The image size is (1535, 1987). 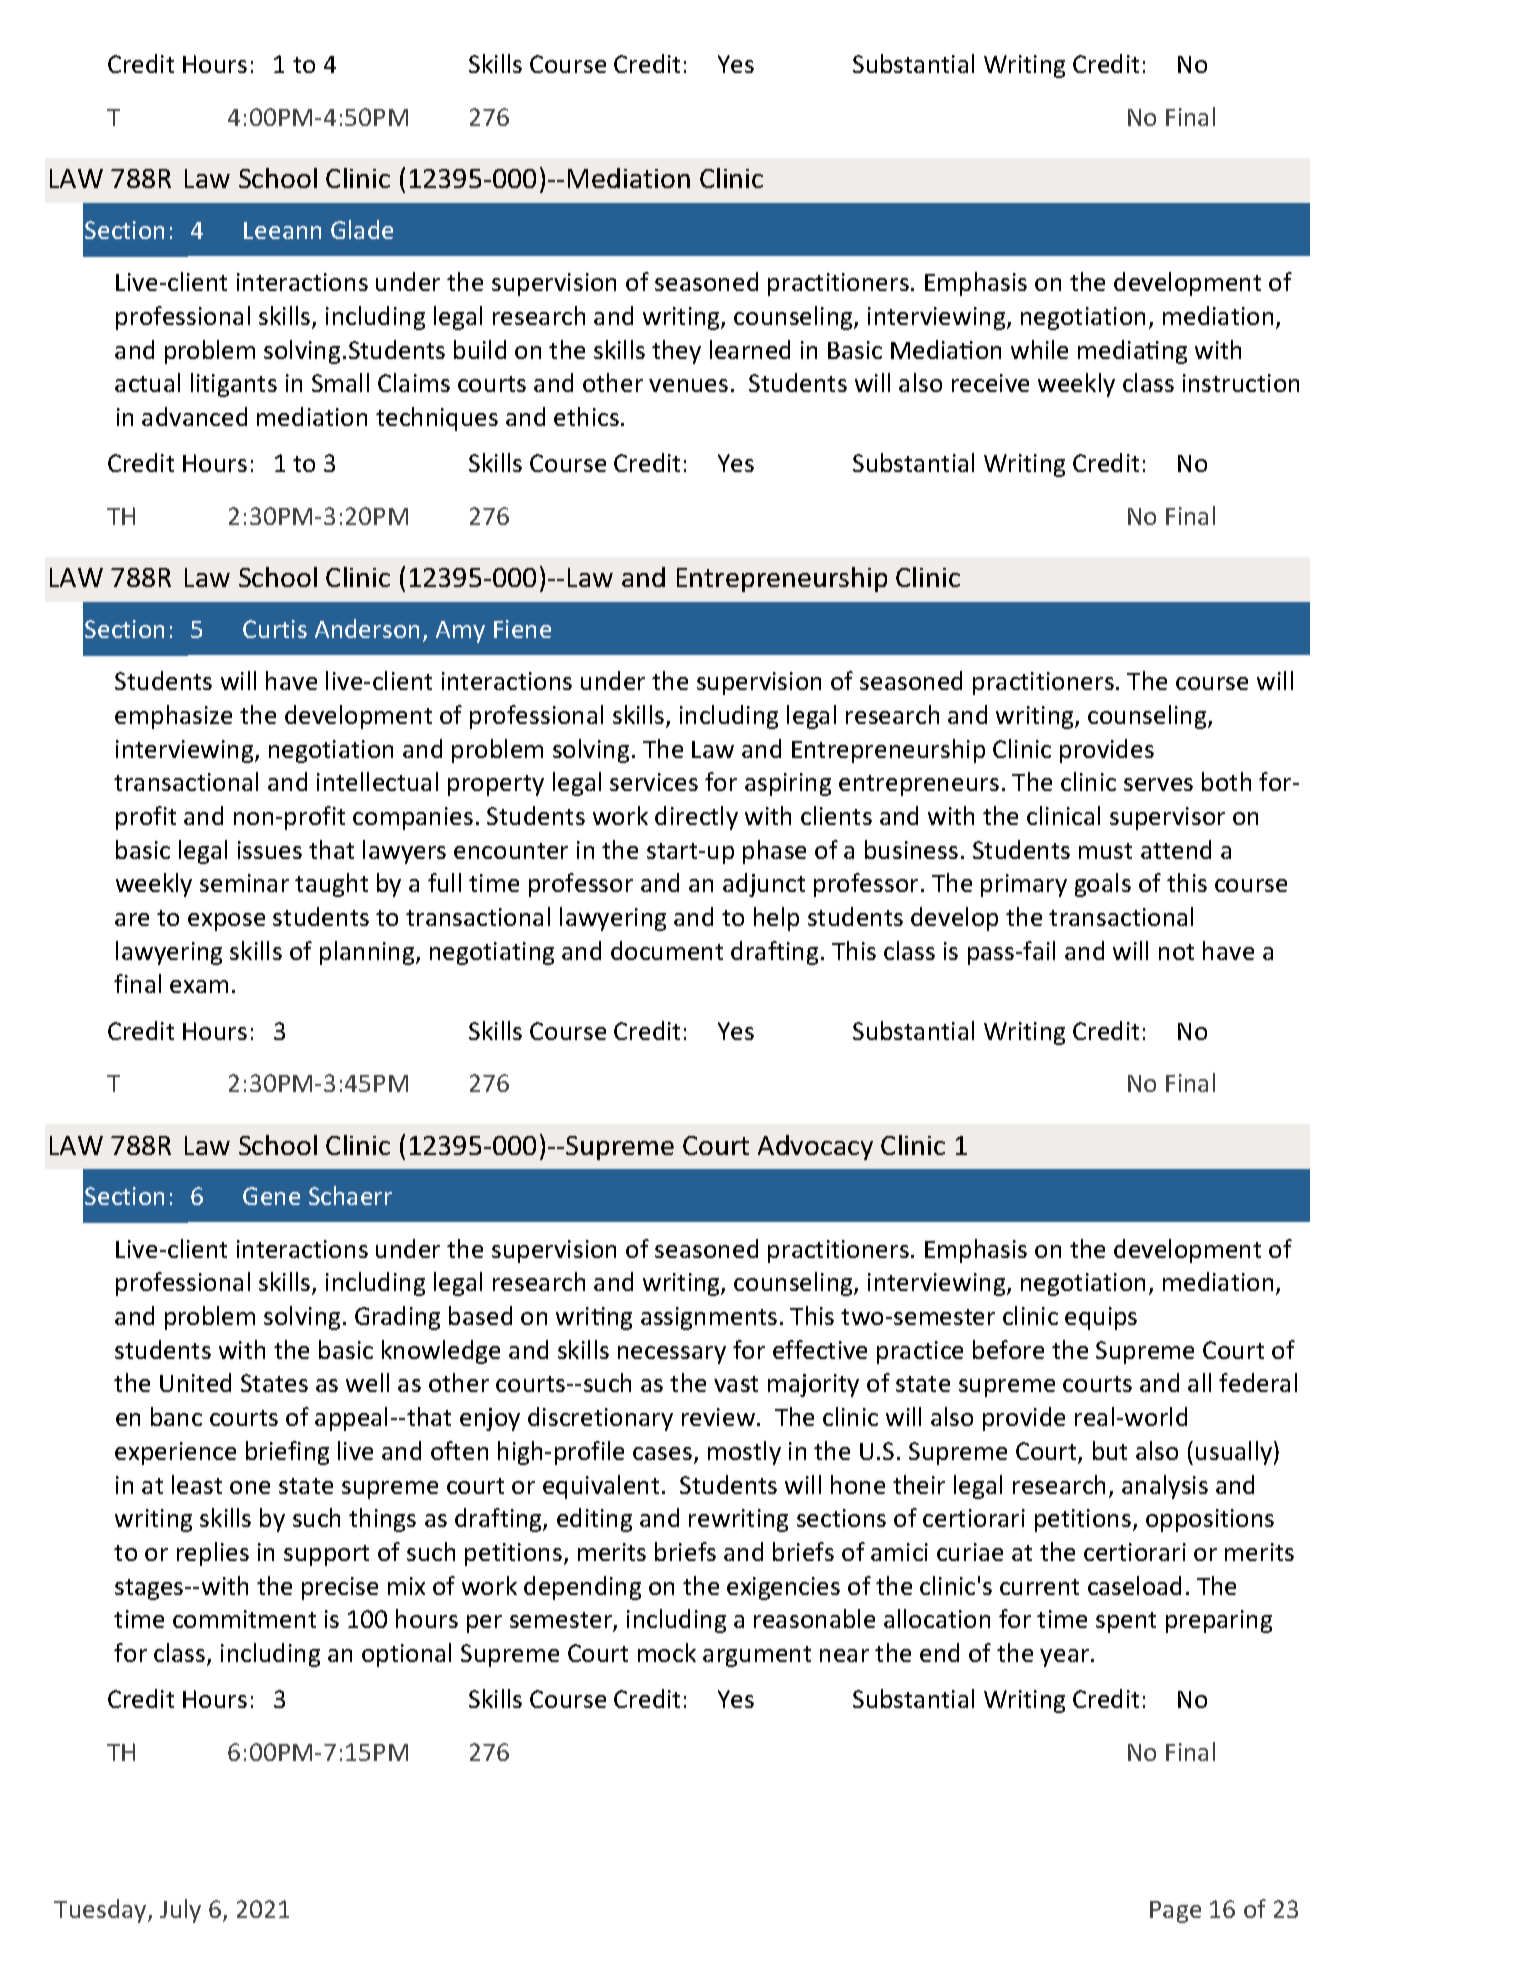 I want to click on July, so click(x=180, y=1911).
